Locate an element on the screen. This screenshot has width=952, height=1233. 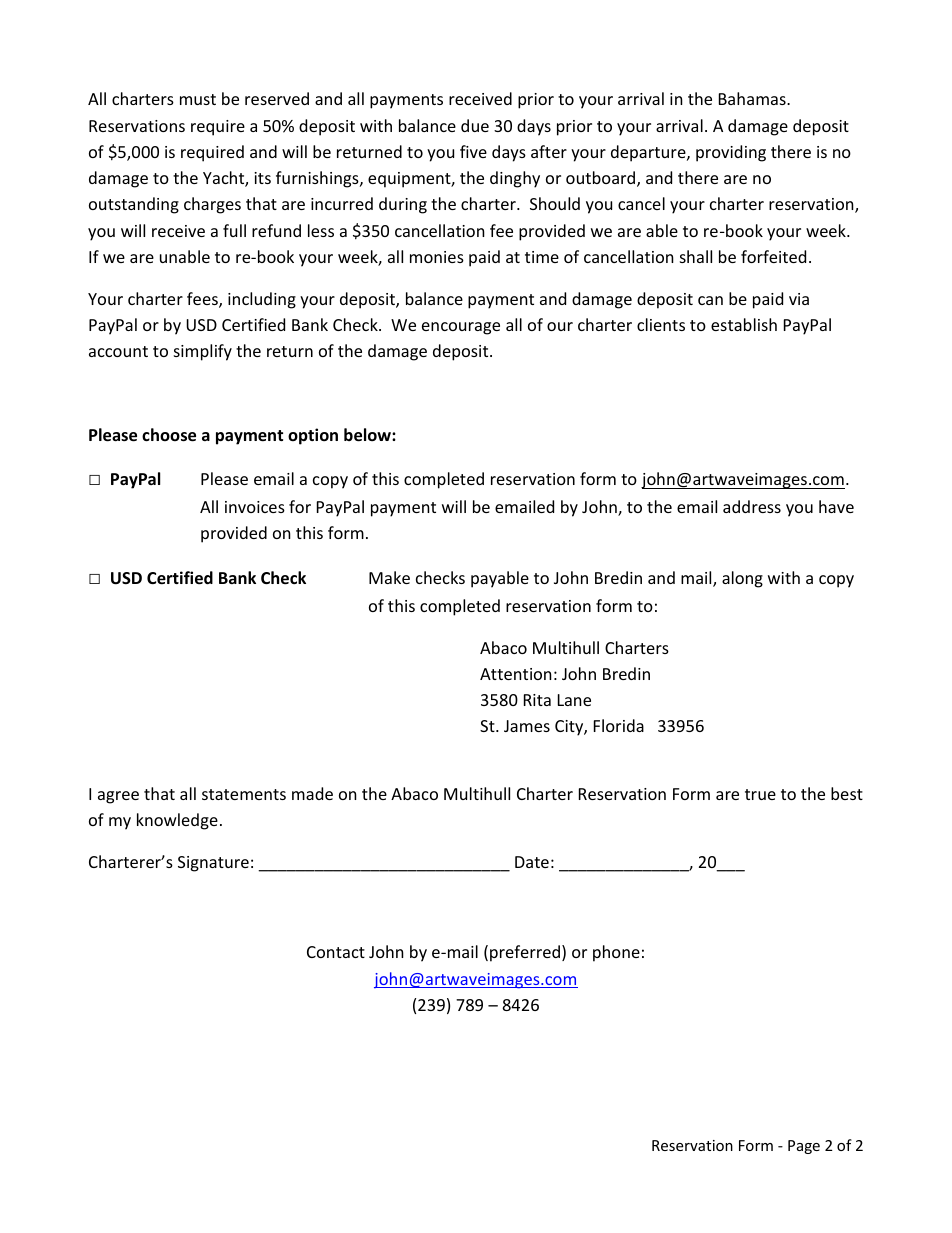
Contact is located at coordinates (336, 952).
